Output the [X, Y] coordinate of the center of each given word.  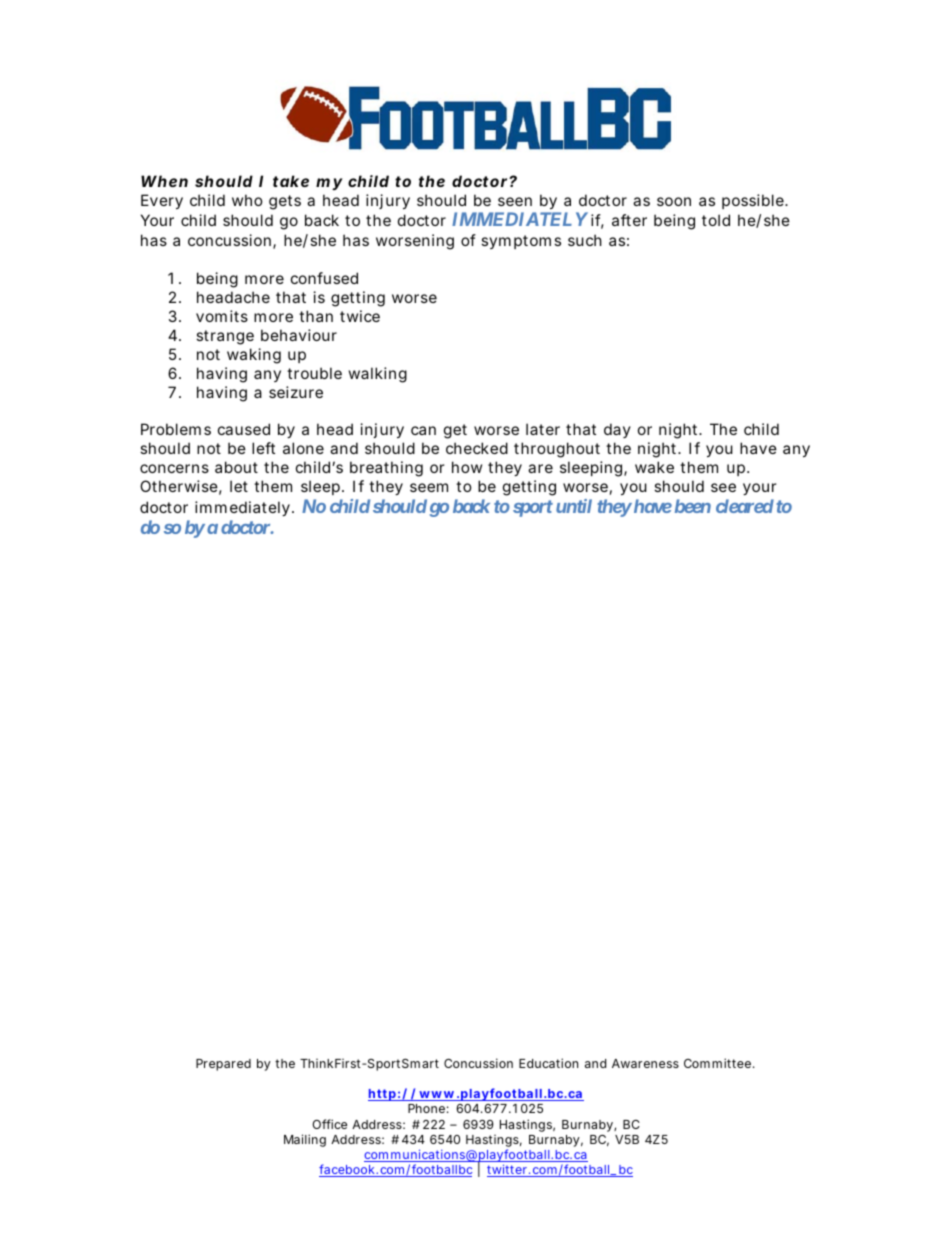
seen [515, 201]
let [239, 486]
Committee [717, 1063]
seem [429, 487]
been [693, 506]
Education [548, 1063]
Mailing [305, 1140]
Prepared [223, 1065]
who [247, 200]
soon [674, 201]
